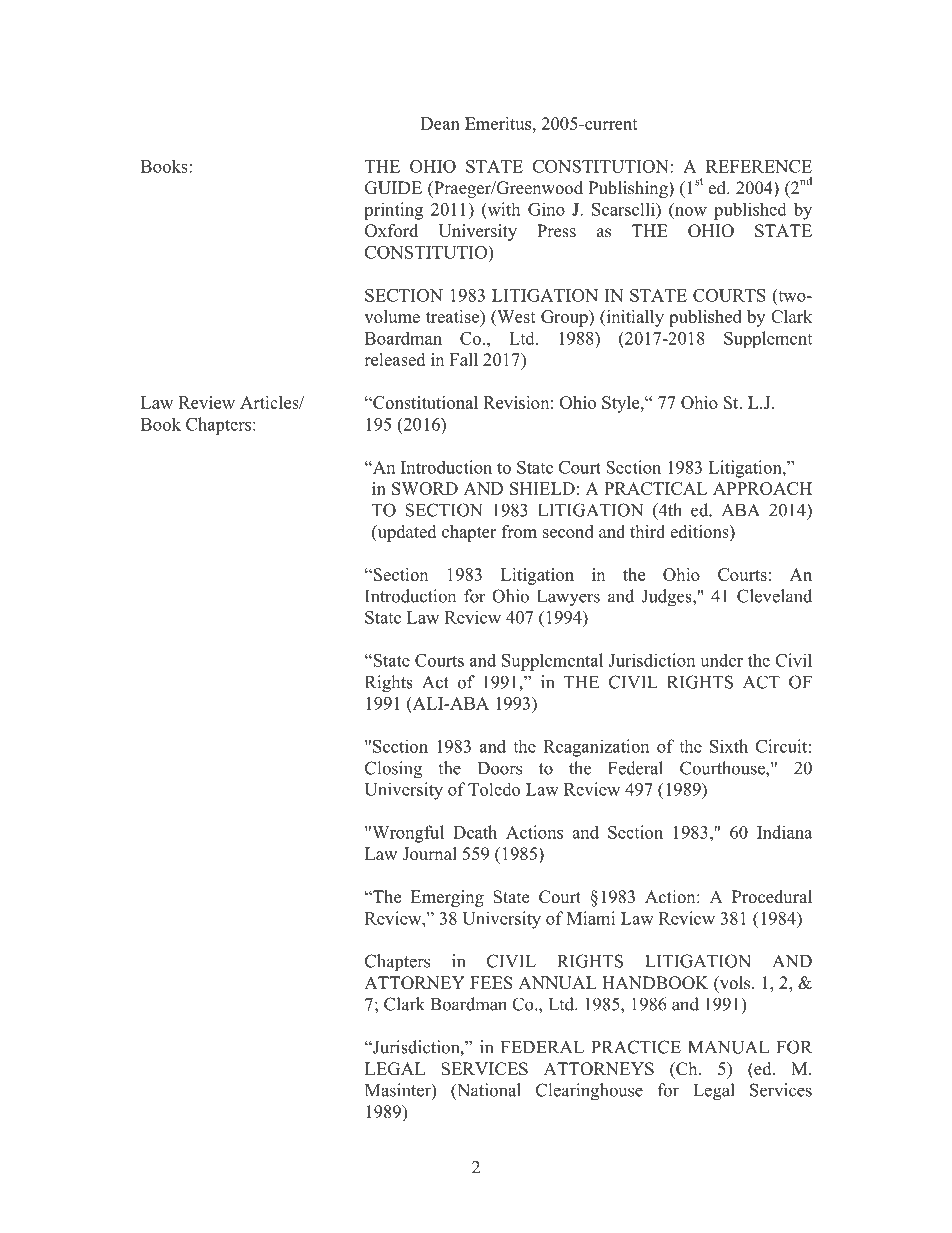 The height and width of the screenshot is (1233, 952). Describe the element at coordinates (568, 598) in the screenshot. I see `Lawyers` at that location.
